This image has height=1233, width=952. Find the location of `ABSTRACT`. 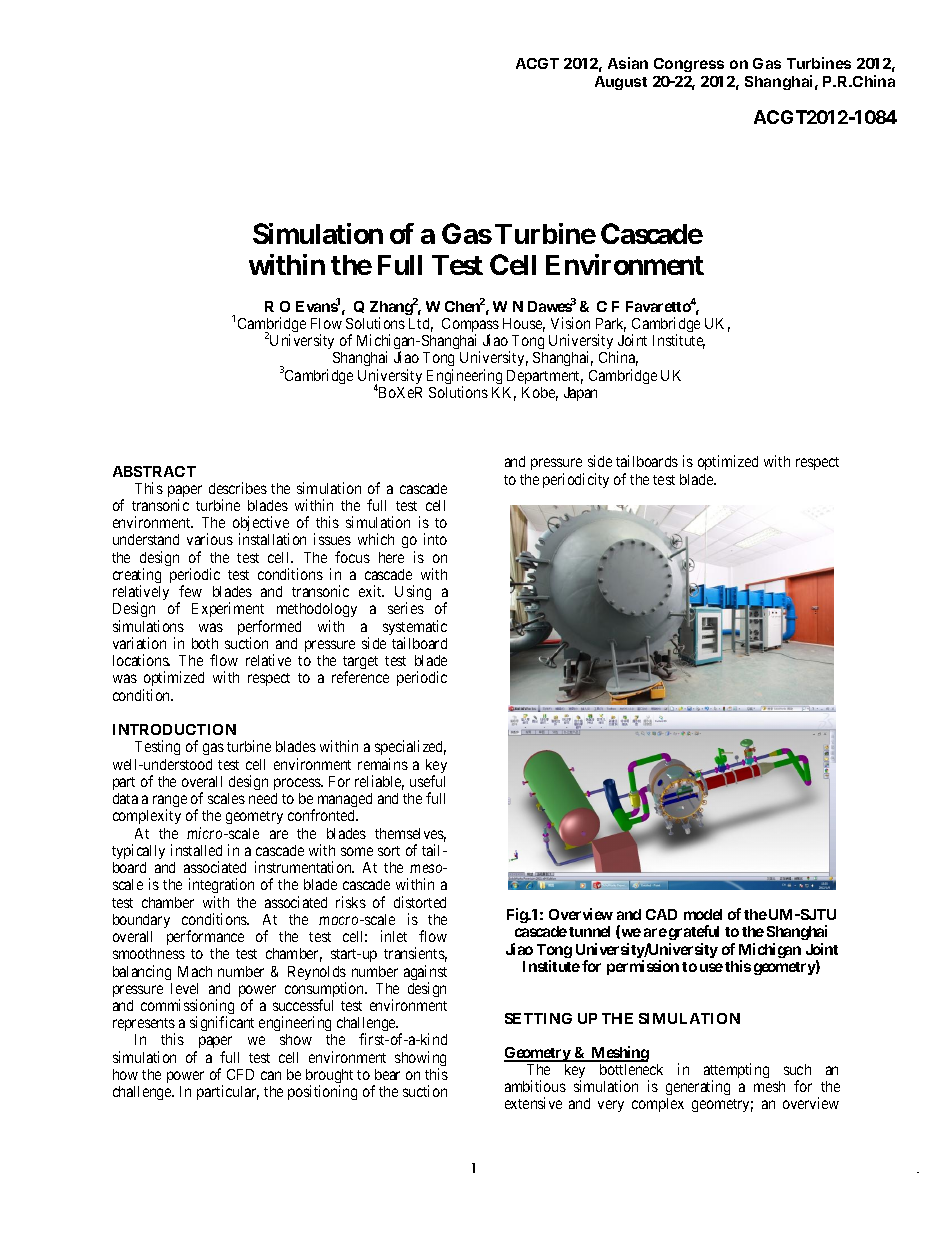

ABSTRACT is located at coordinates (154, 471).
